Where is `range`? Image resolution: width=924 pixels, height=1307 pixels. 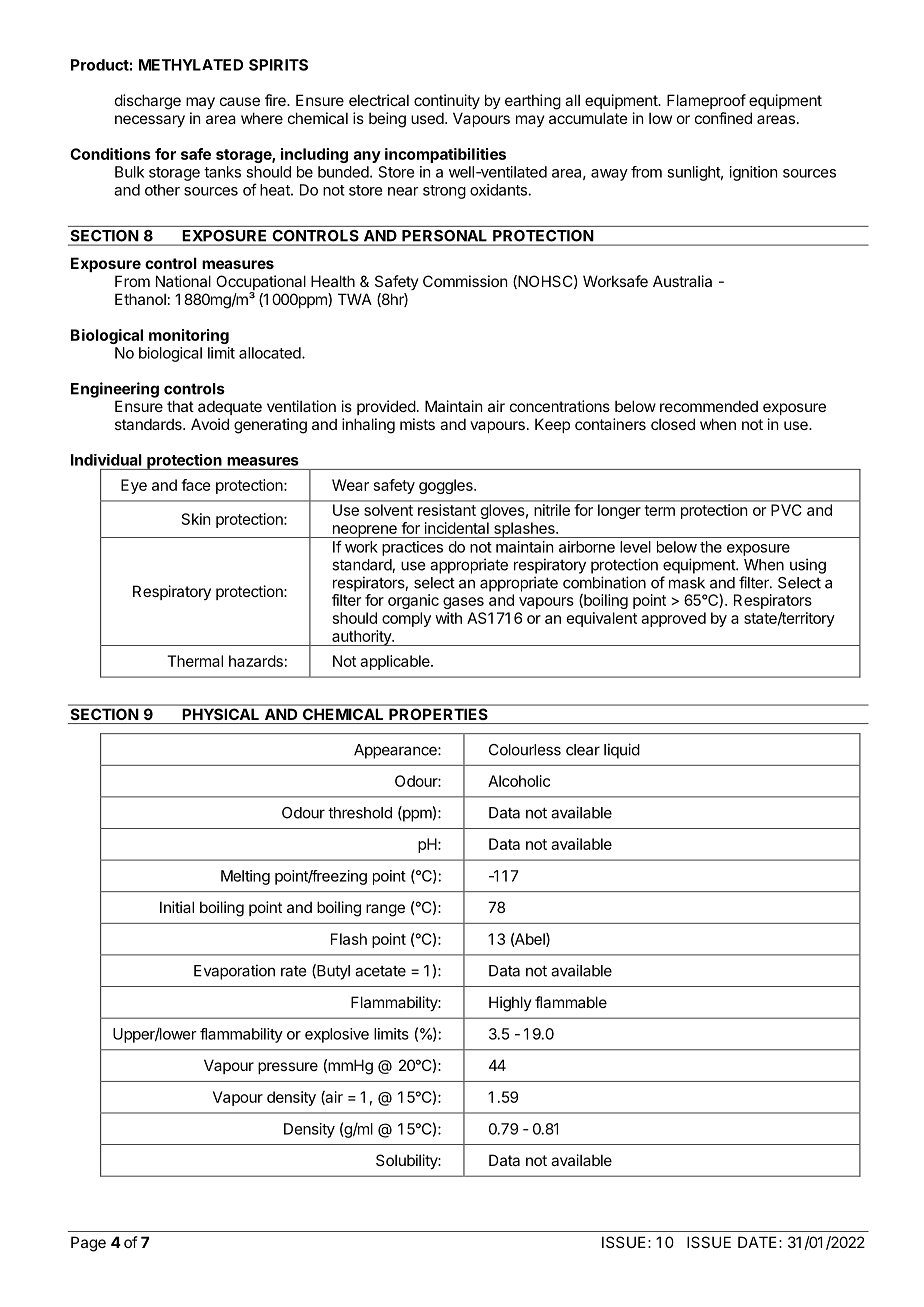 range is located at coordinates (385, 910).
